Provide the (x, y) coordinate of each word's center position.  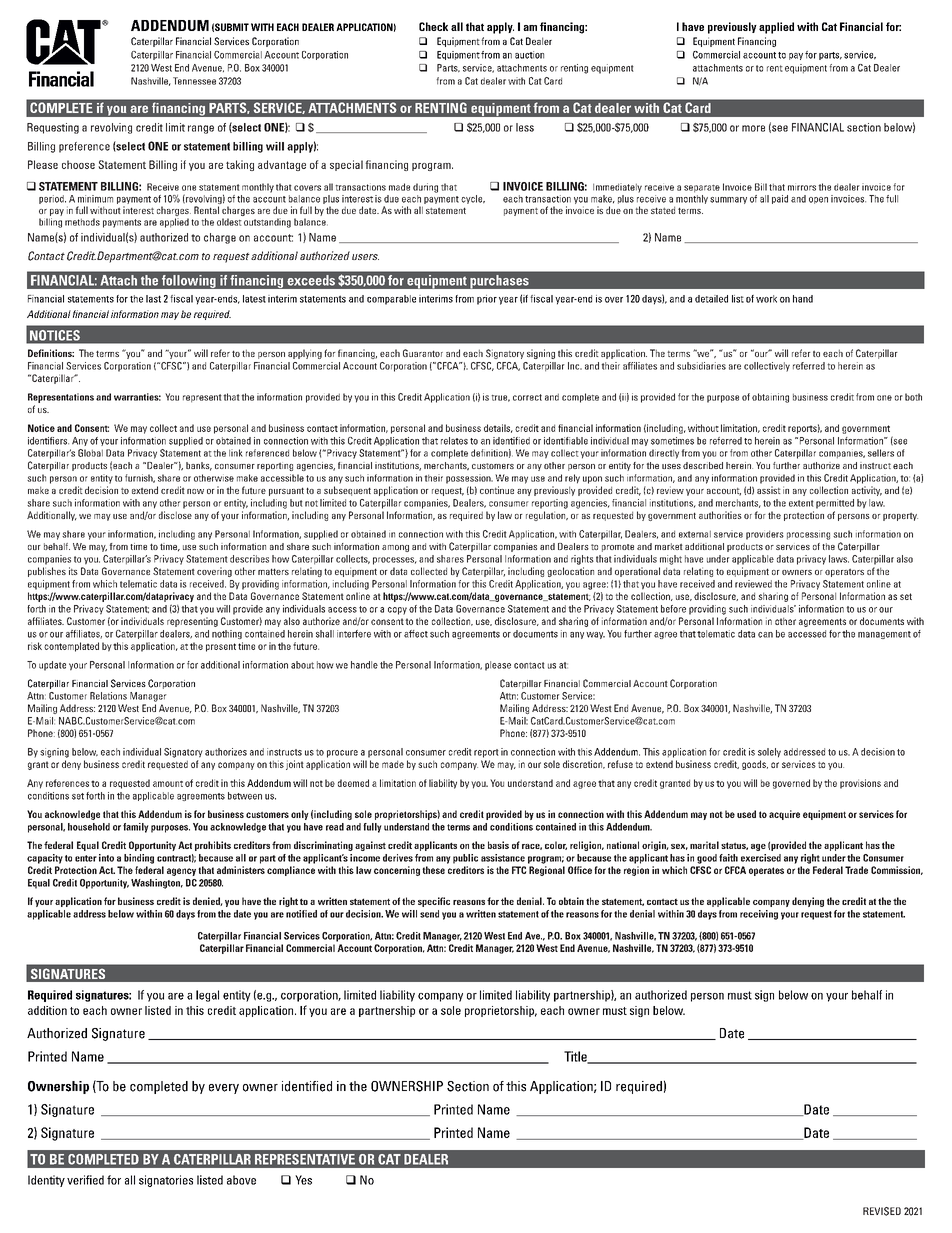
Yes (303, 1180)
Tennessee (194, 81)
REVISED (882, 1211)
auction (529, 55)
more (753, 128)
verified (85, 1180)
